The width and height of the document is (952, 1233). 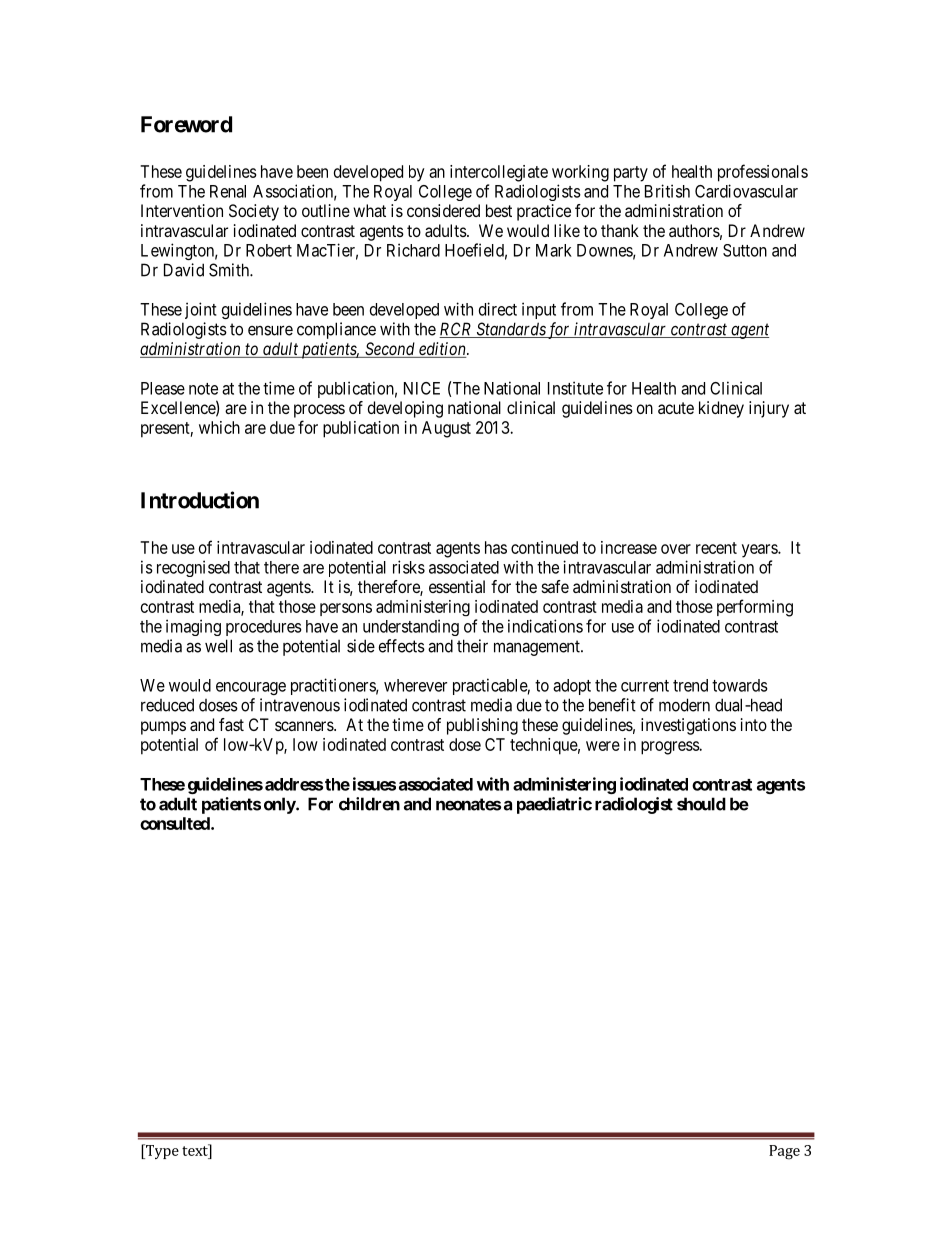 I want to click on well, so click(x=218, y=646).
